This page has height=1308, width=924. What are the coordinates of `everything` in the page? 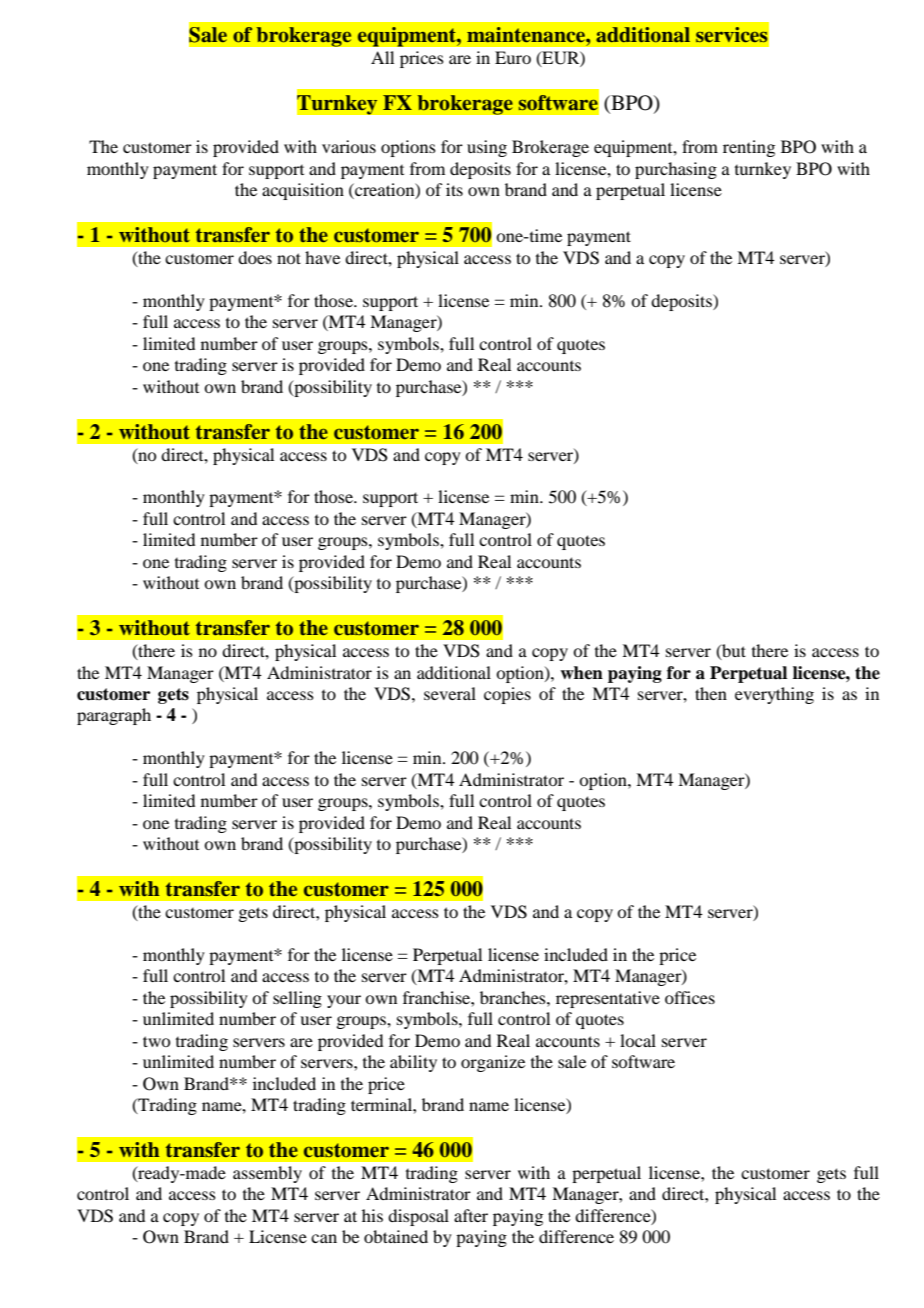 It's located at (774, 695).
